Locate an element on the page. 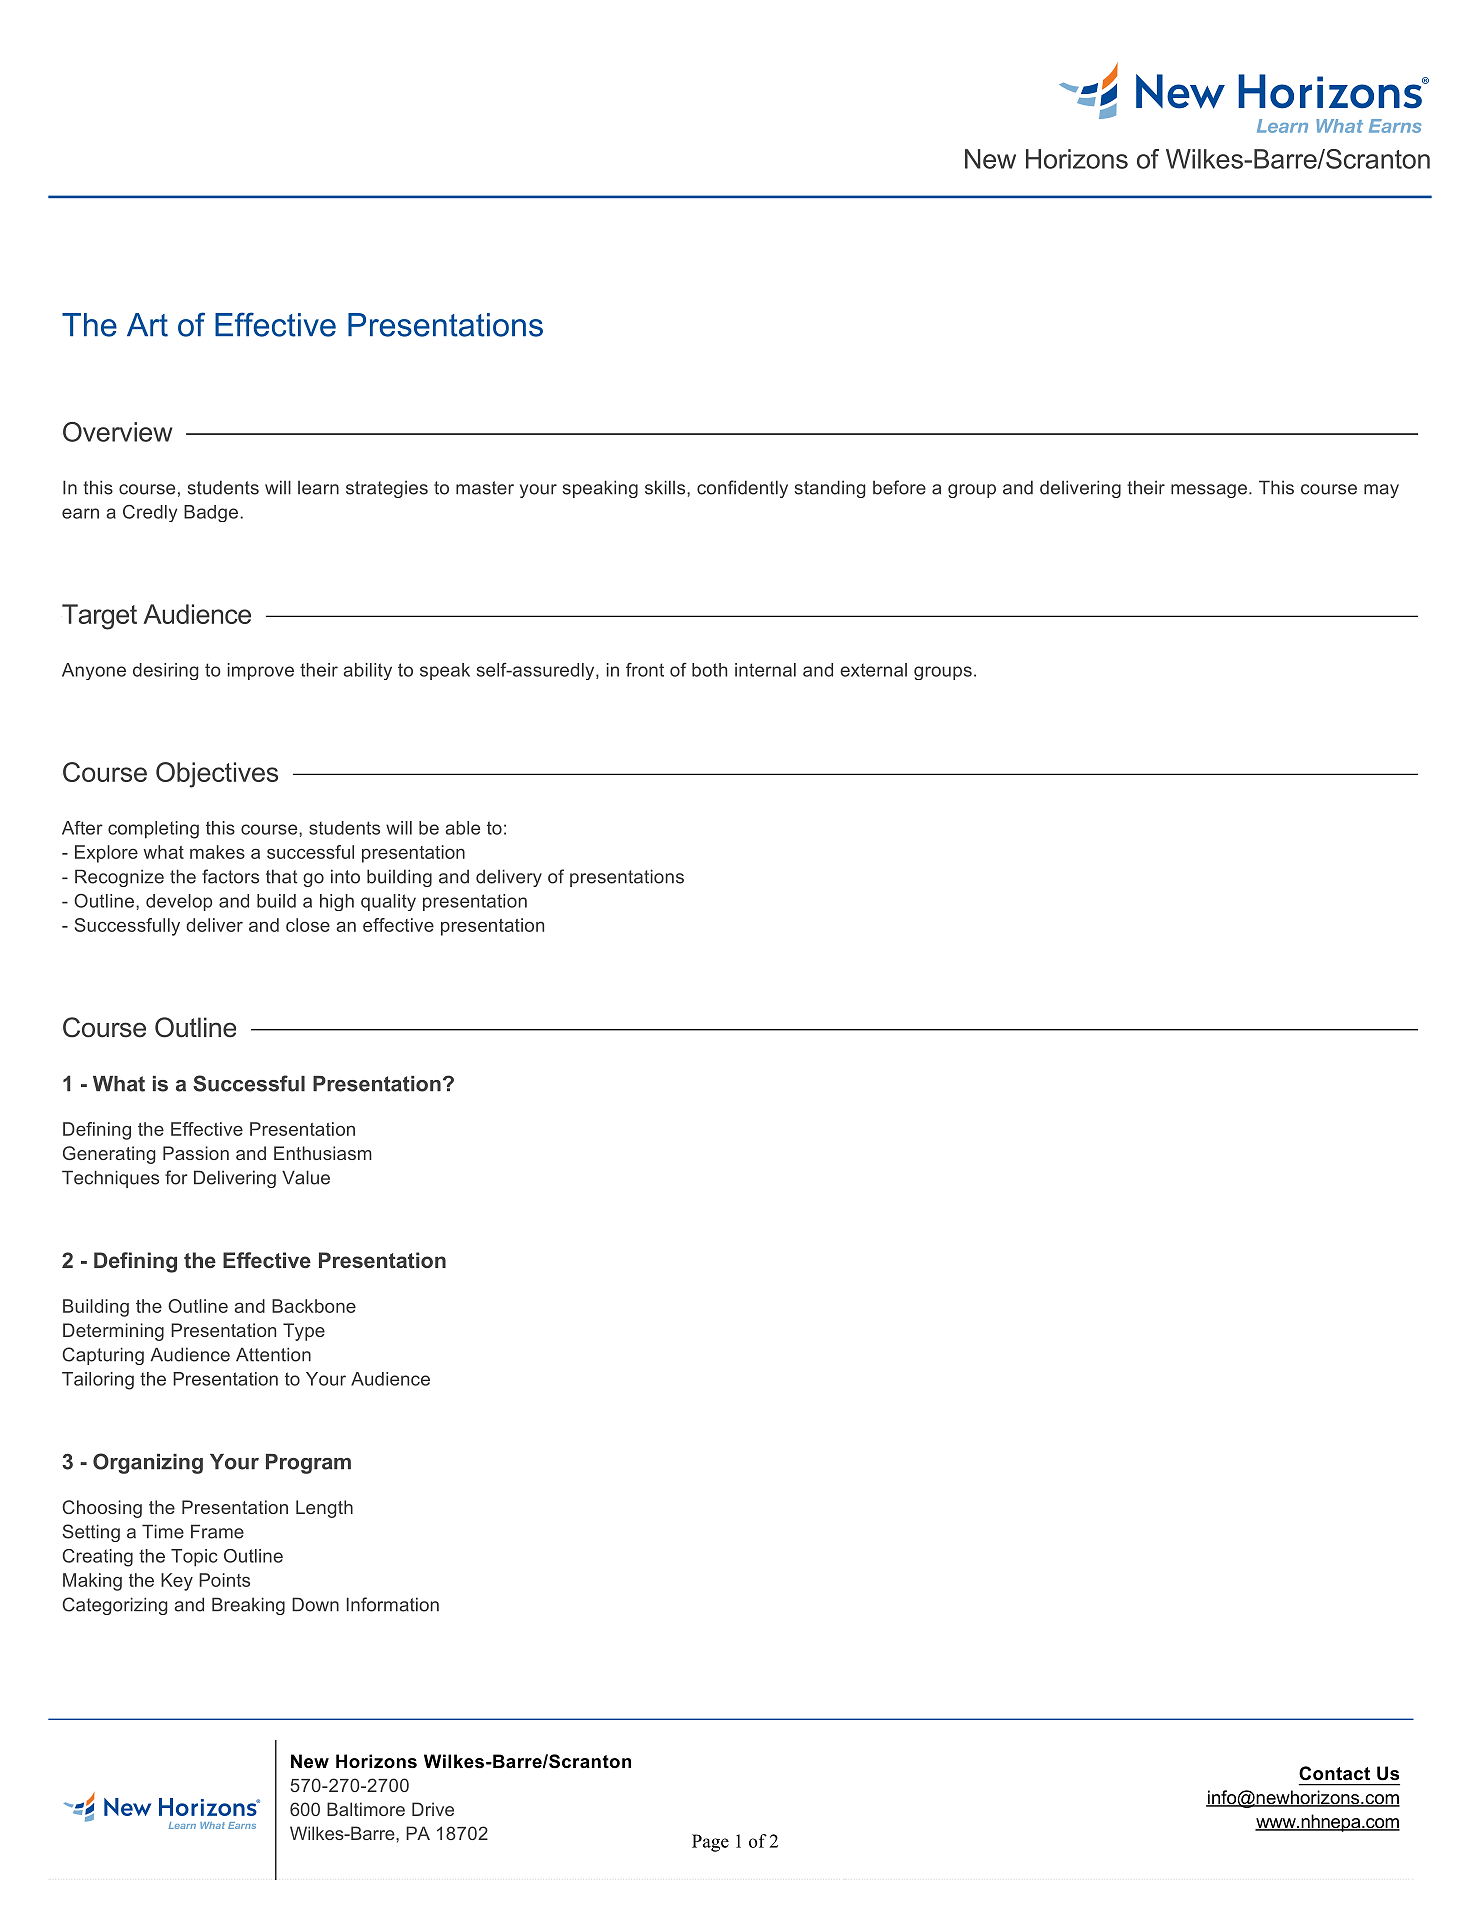  Page is located at coordinates (710, 1843).
